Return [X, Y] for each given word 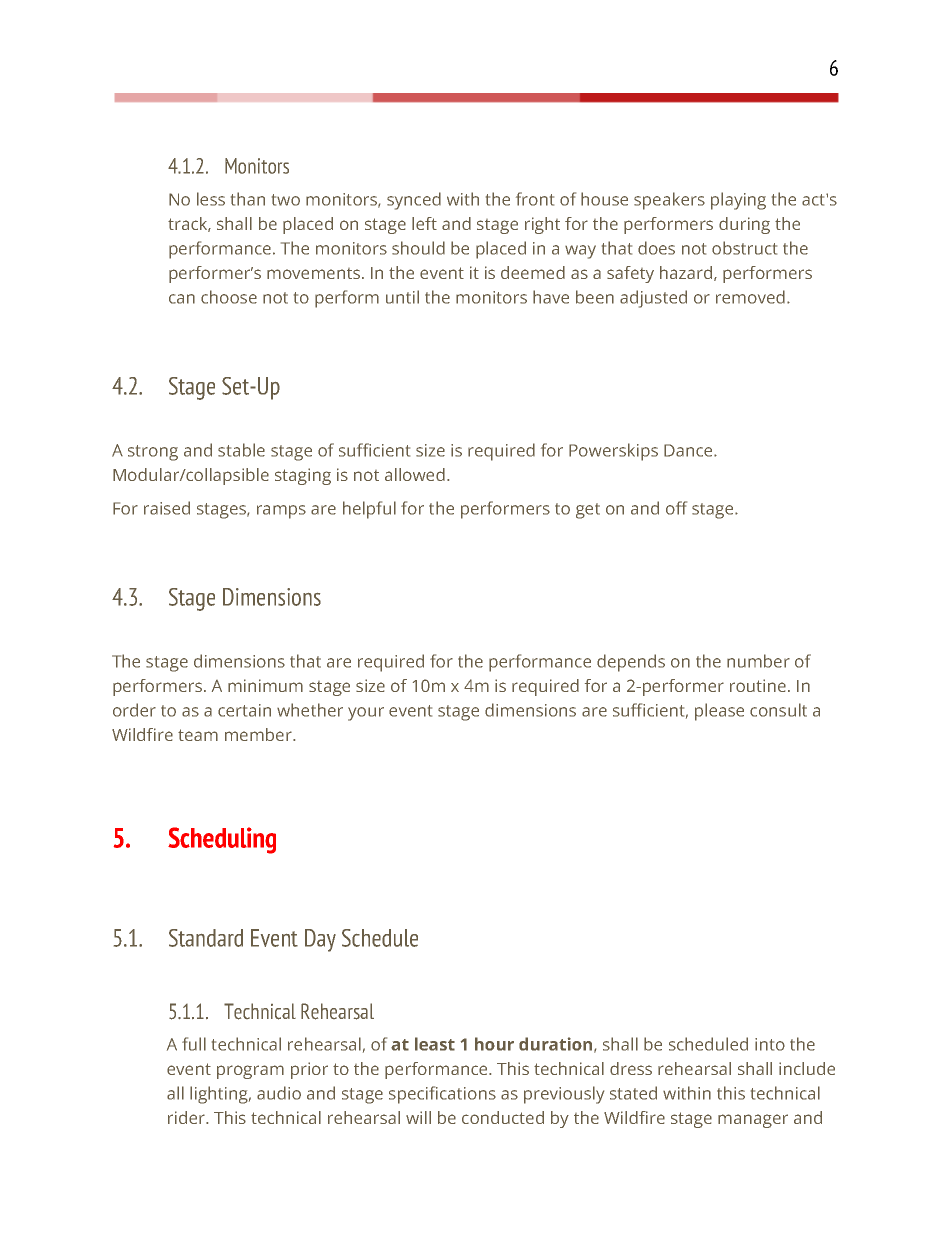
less [211, 199]
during [744, 225]
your [366, 714]
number [758, 661]
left [424, 223]
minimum [265, 685]
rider [187, 1117]
